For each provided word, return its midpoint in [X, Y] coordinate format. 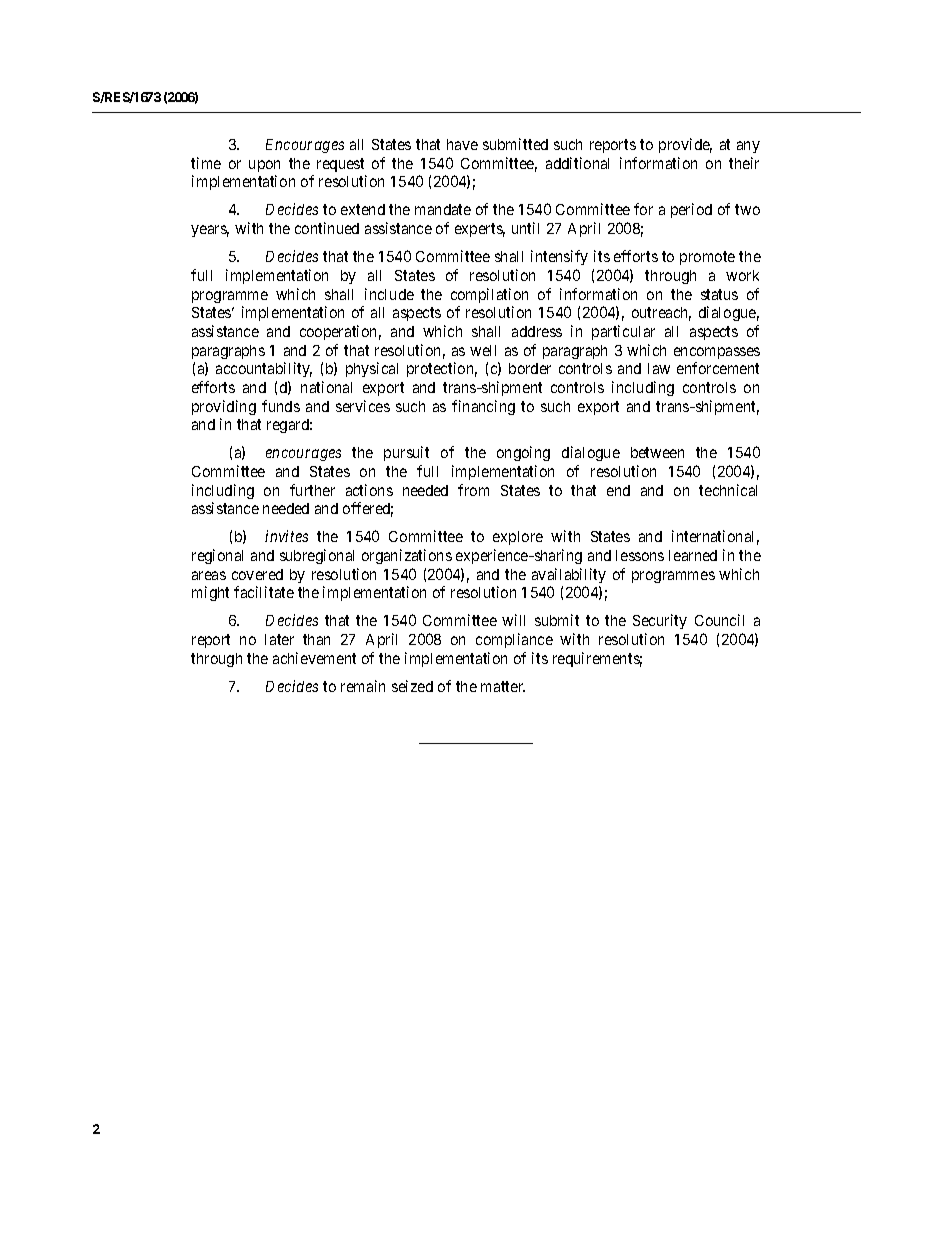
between [657, 452]
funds [281, 406]
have [462, 144]
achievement [314, 658]
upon [264, 166]
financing [483, 407]
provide [685, 145]
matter [503, 686]
